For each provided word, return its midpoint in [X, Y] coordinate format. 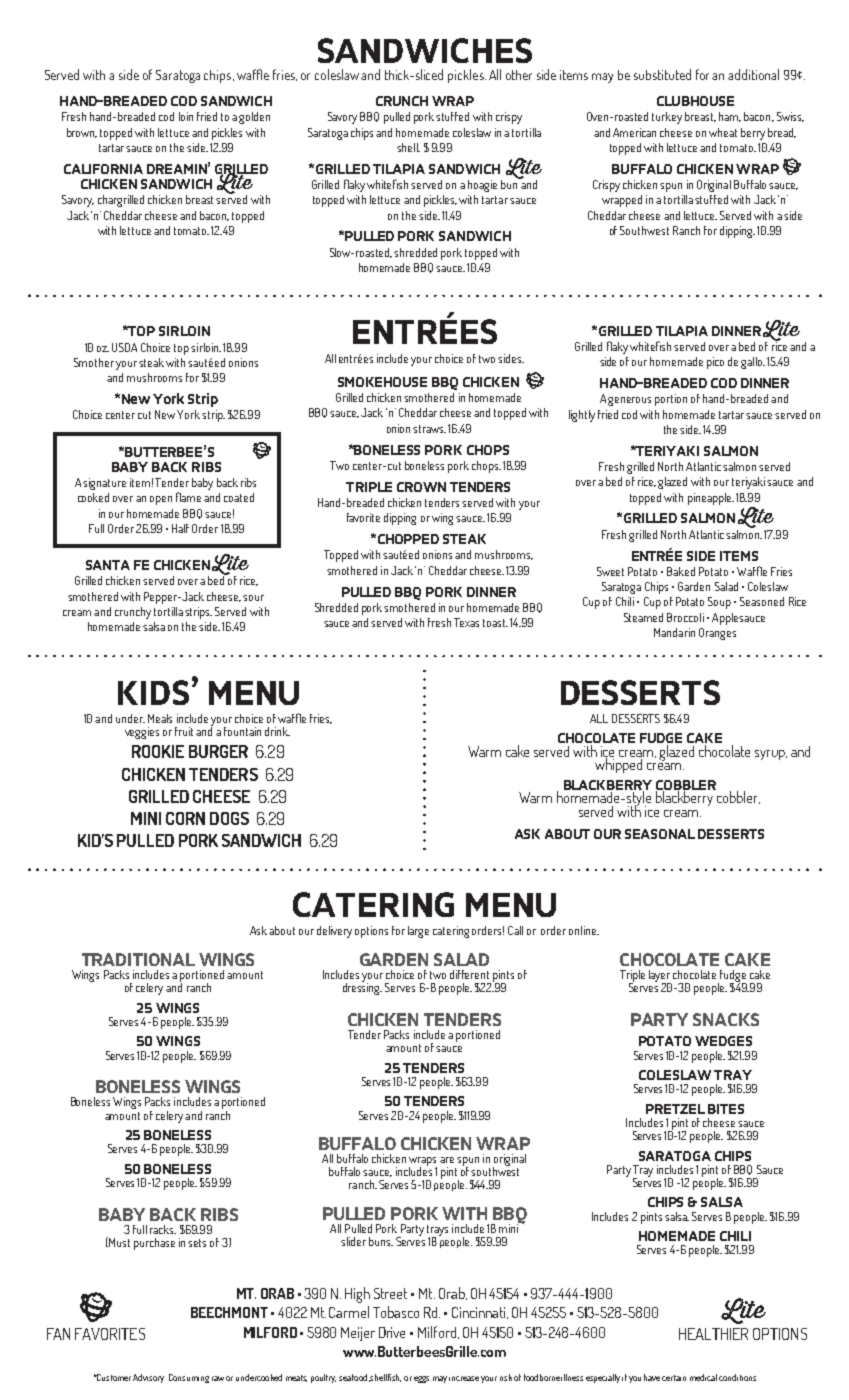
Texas [466, 622]
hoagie [482, 186]
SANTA [108, 565]
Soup [719, 603]
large [418, 932]
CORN [185, 818]
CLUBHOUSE [695, 101]
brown [82, 133]
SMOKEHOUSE [382, 382]
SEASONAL [660, 834]
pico [715, 363]
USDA [124, 347]
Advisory [148, 1378]
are [447, 1160]
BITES [726, 1109]
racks [163, 1229]
